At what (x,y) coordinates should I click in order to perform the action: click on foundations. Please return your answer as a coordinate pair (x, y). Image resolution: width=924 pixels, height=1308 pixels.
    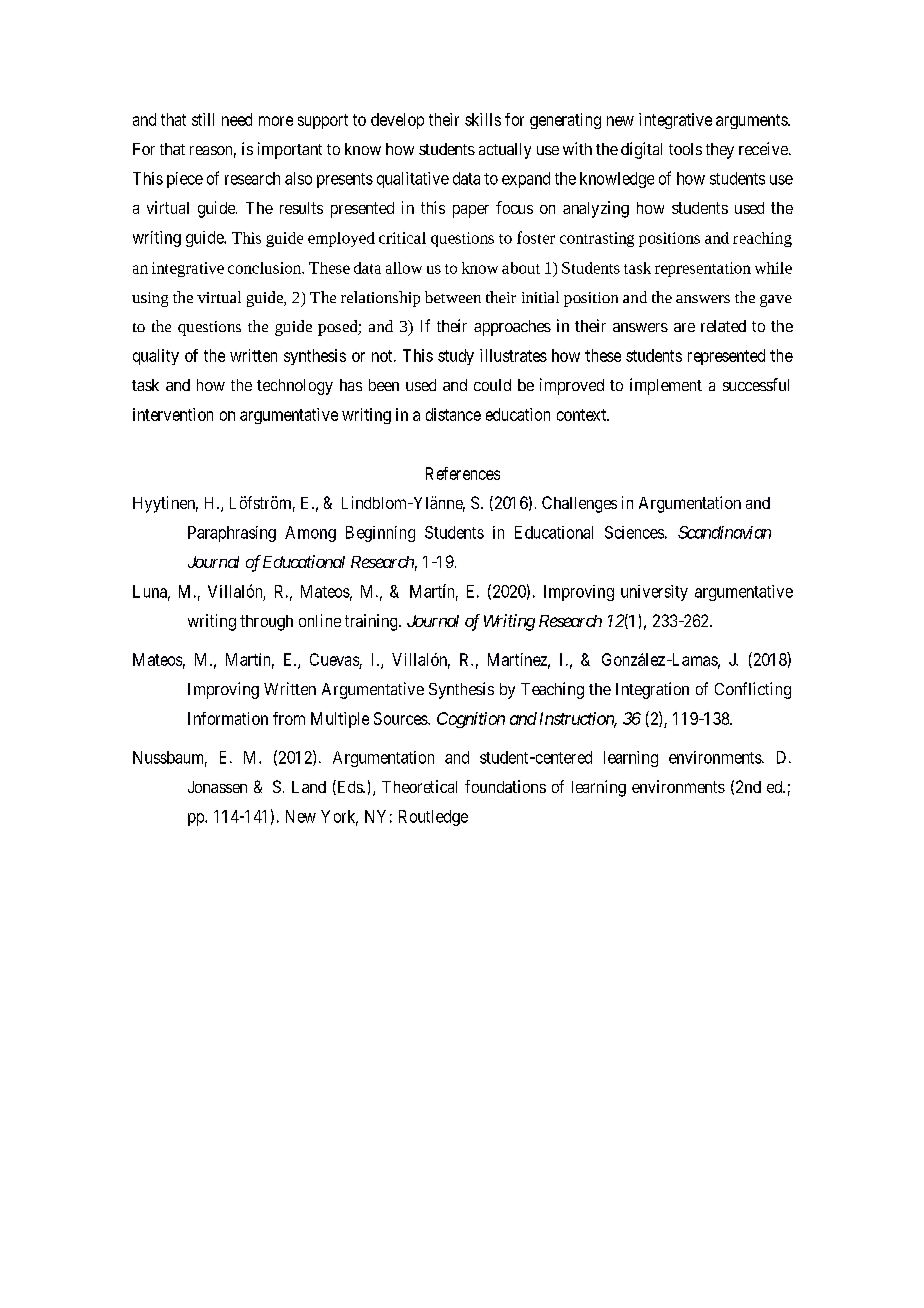
    Looking at the image, I should click on (505, 786).
